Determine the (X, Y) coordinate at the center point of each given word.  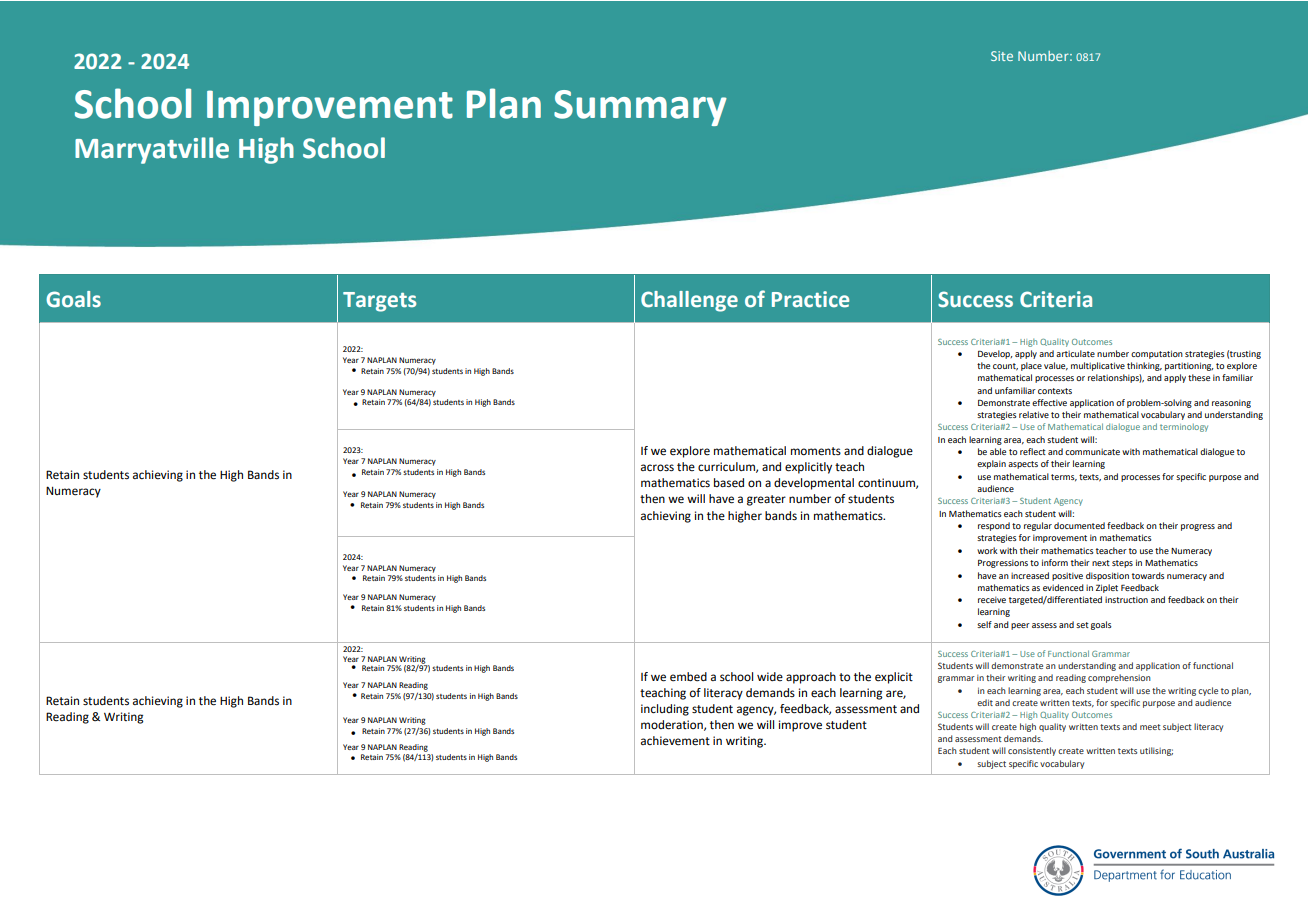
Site (1002, 56)
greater (766, 500)
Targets (379, 302)
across (657, 468)
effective (1049, 402)
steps (1122, 564)
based (729, 483)
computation (1157, 354)
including (665, 710)
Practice (810, 299)
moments (816, 451)
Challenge (689, 301)
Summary (640, 108)
